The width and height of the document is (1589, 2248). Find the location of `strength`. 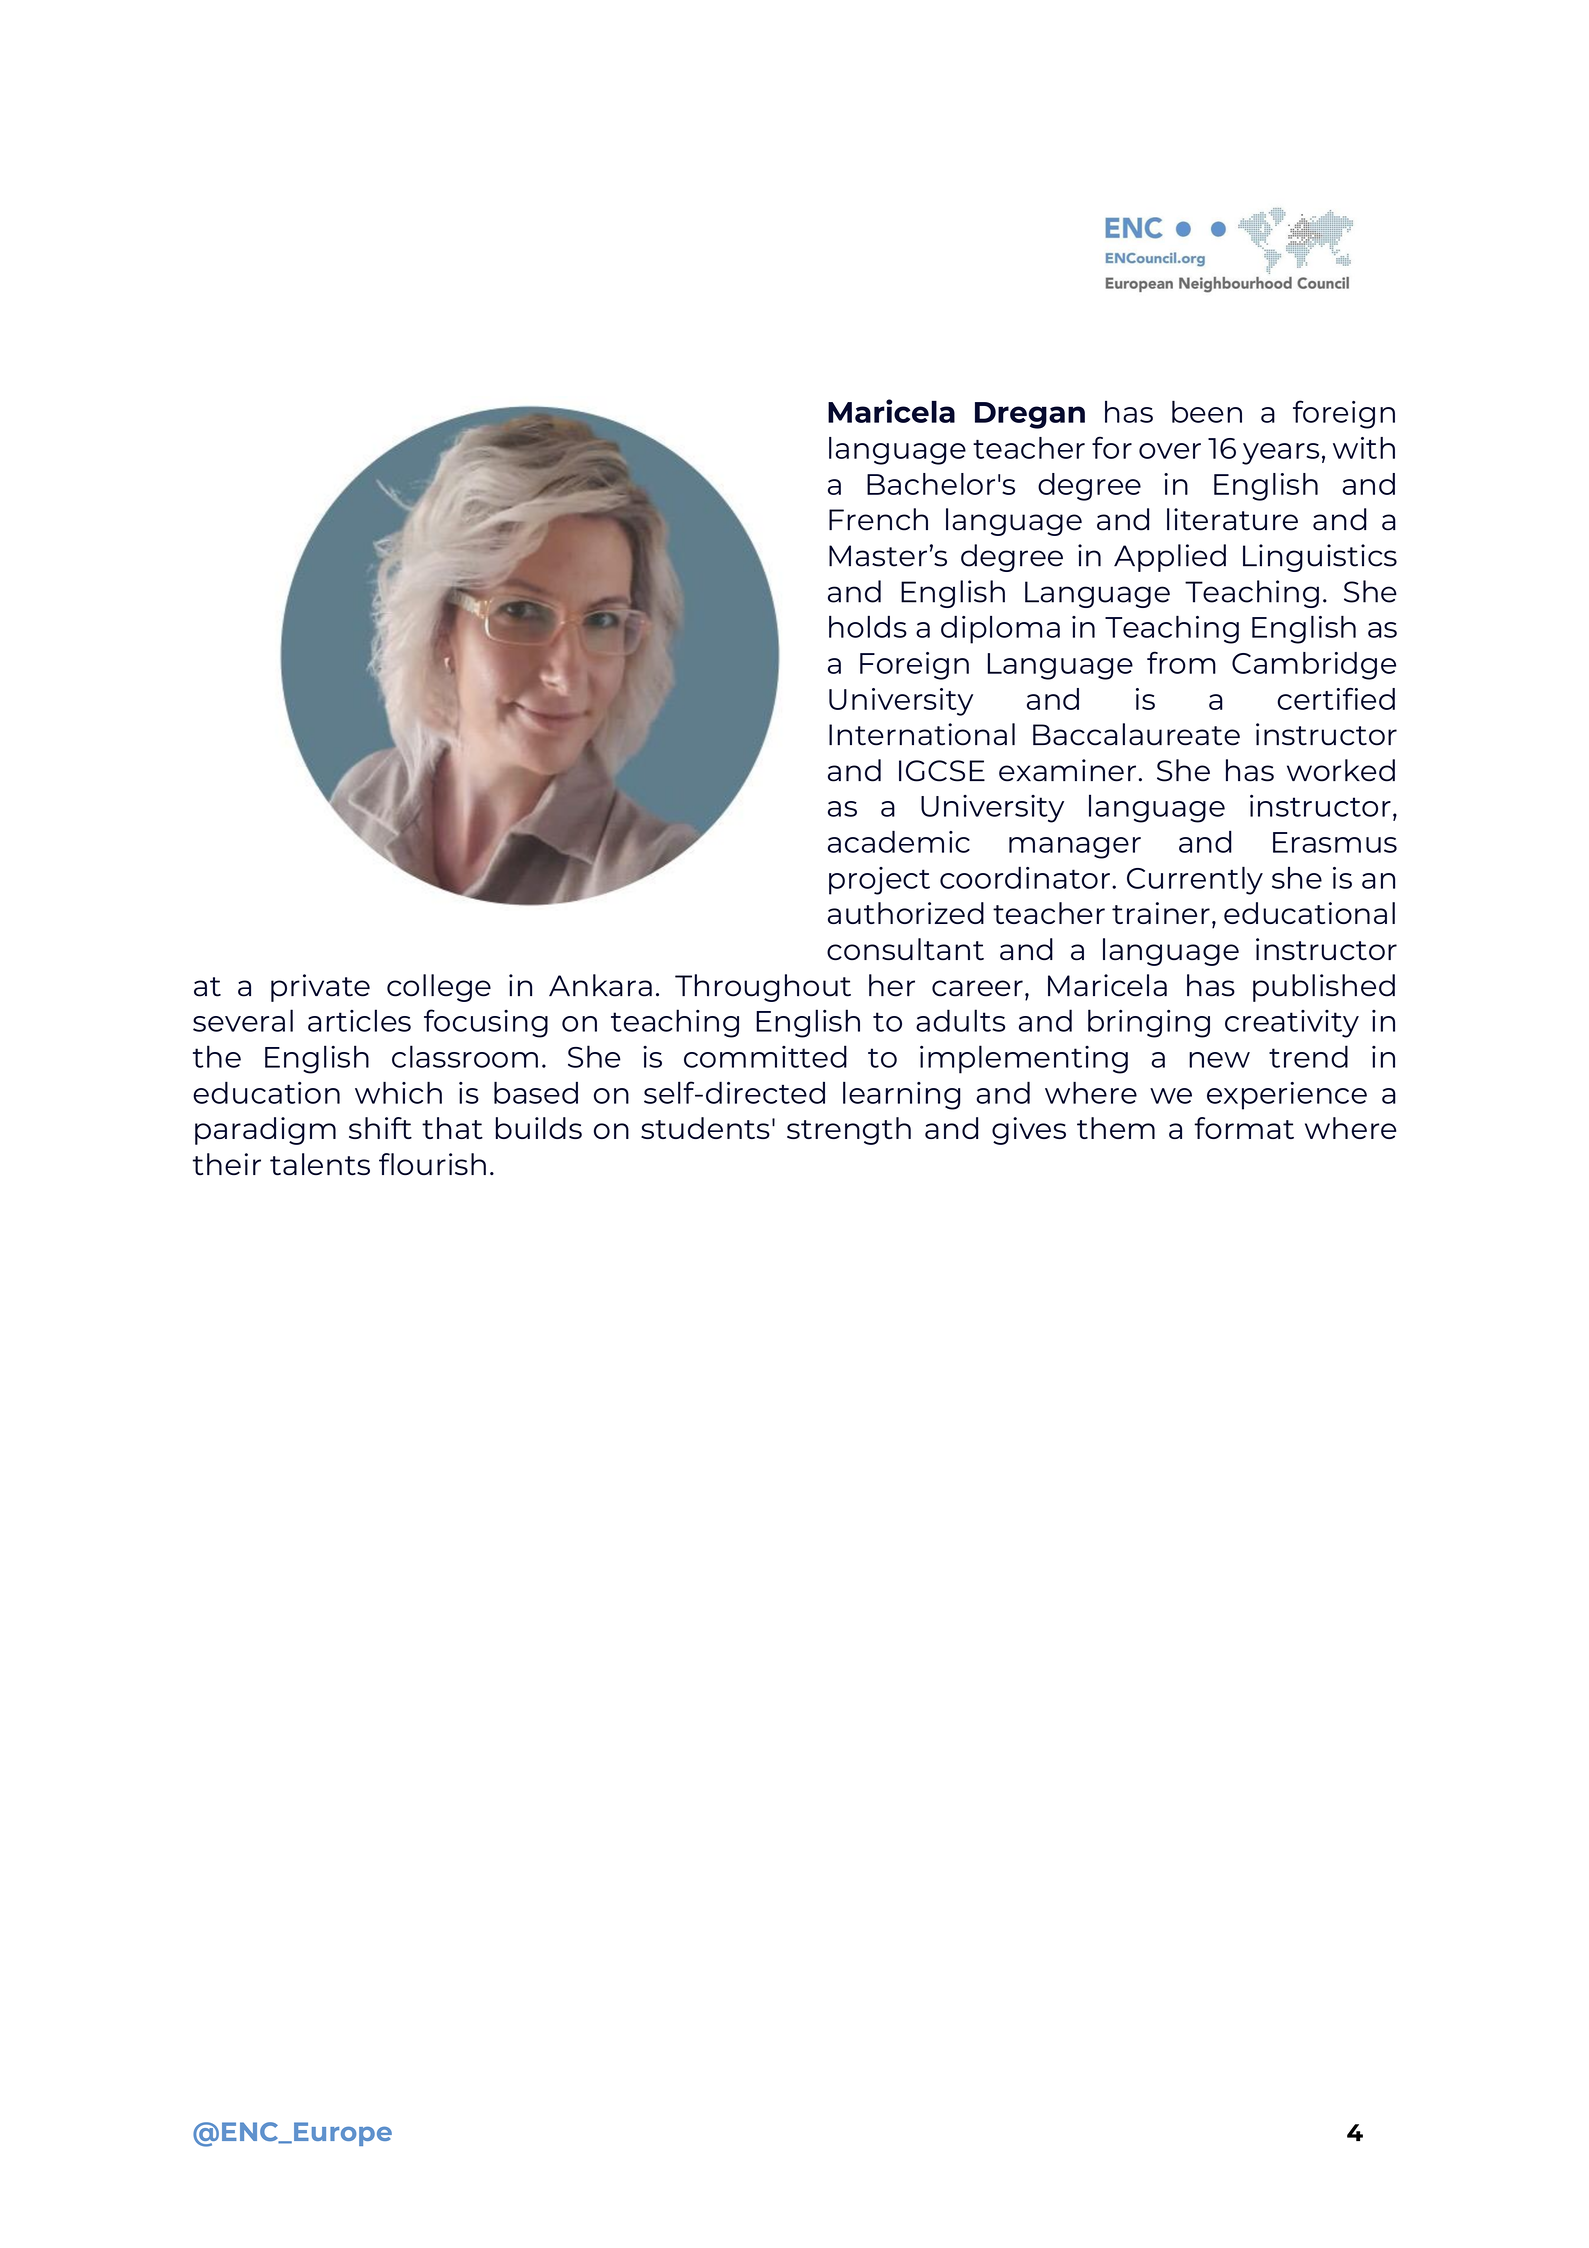

strength is located at coordinates (849, 1131).
